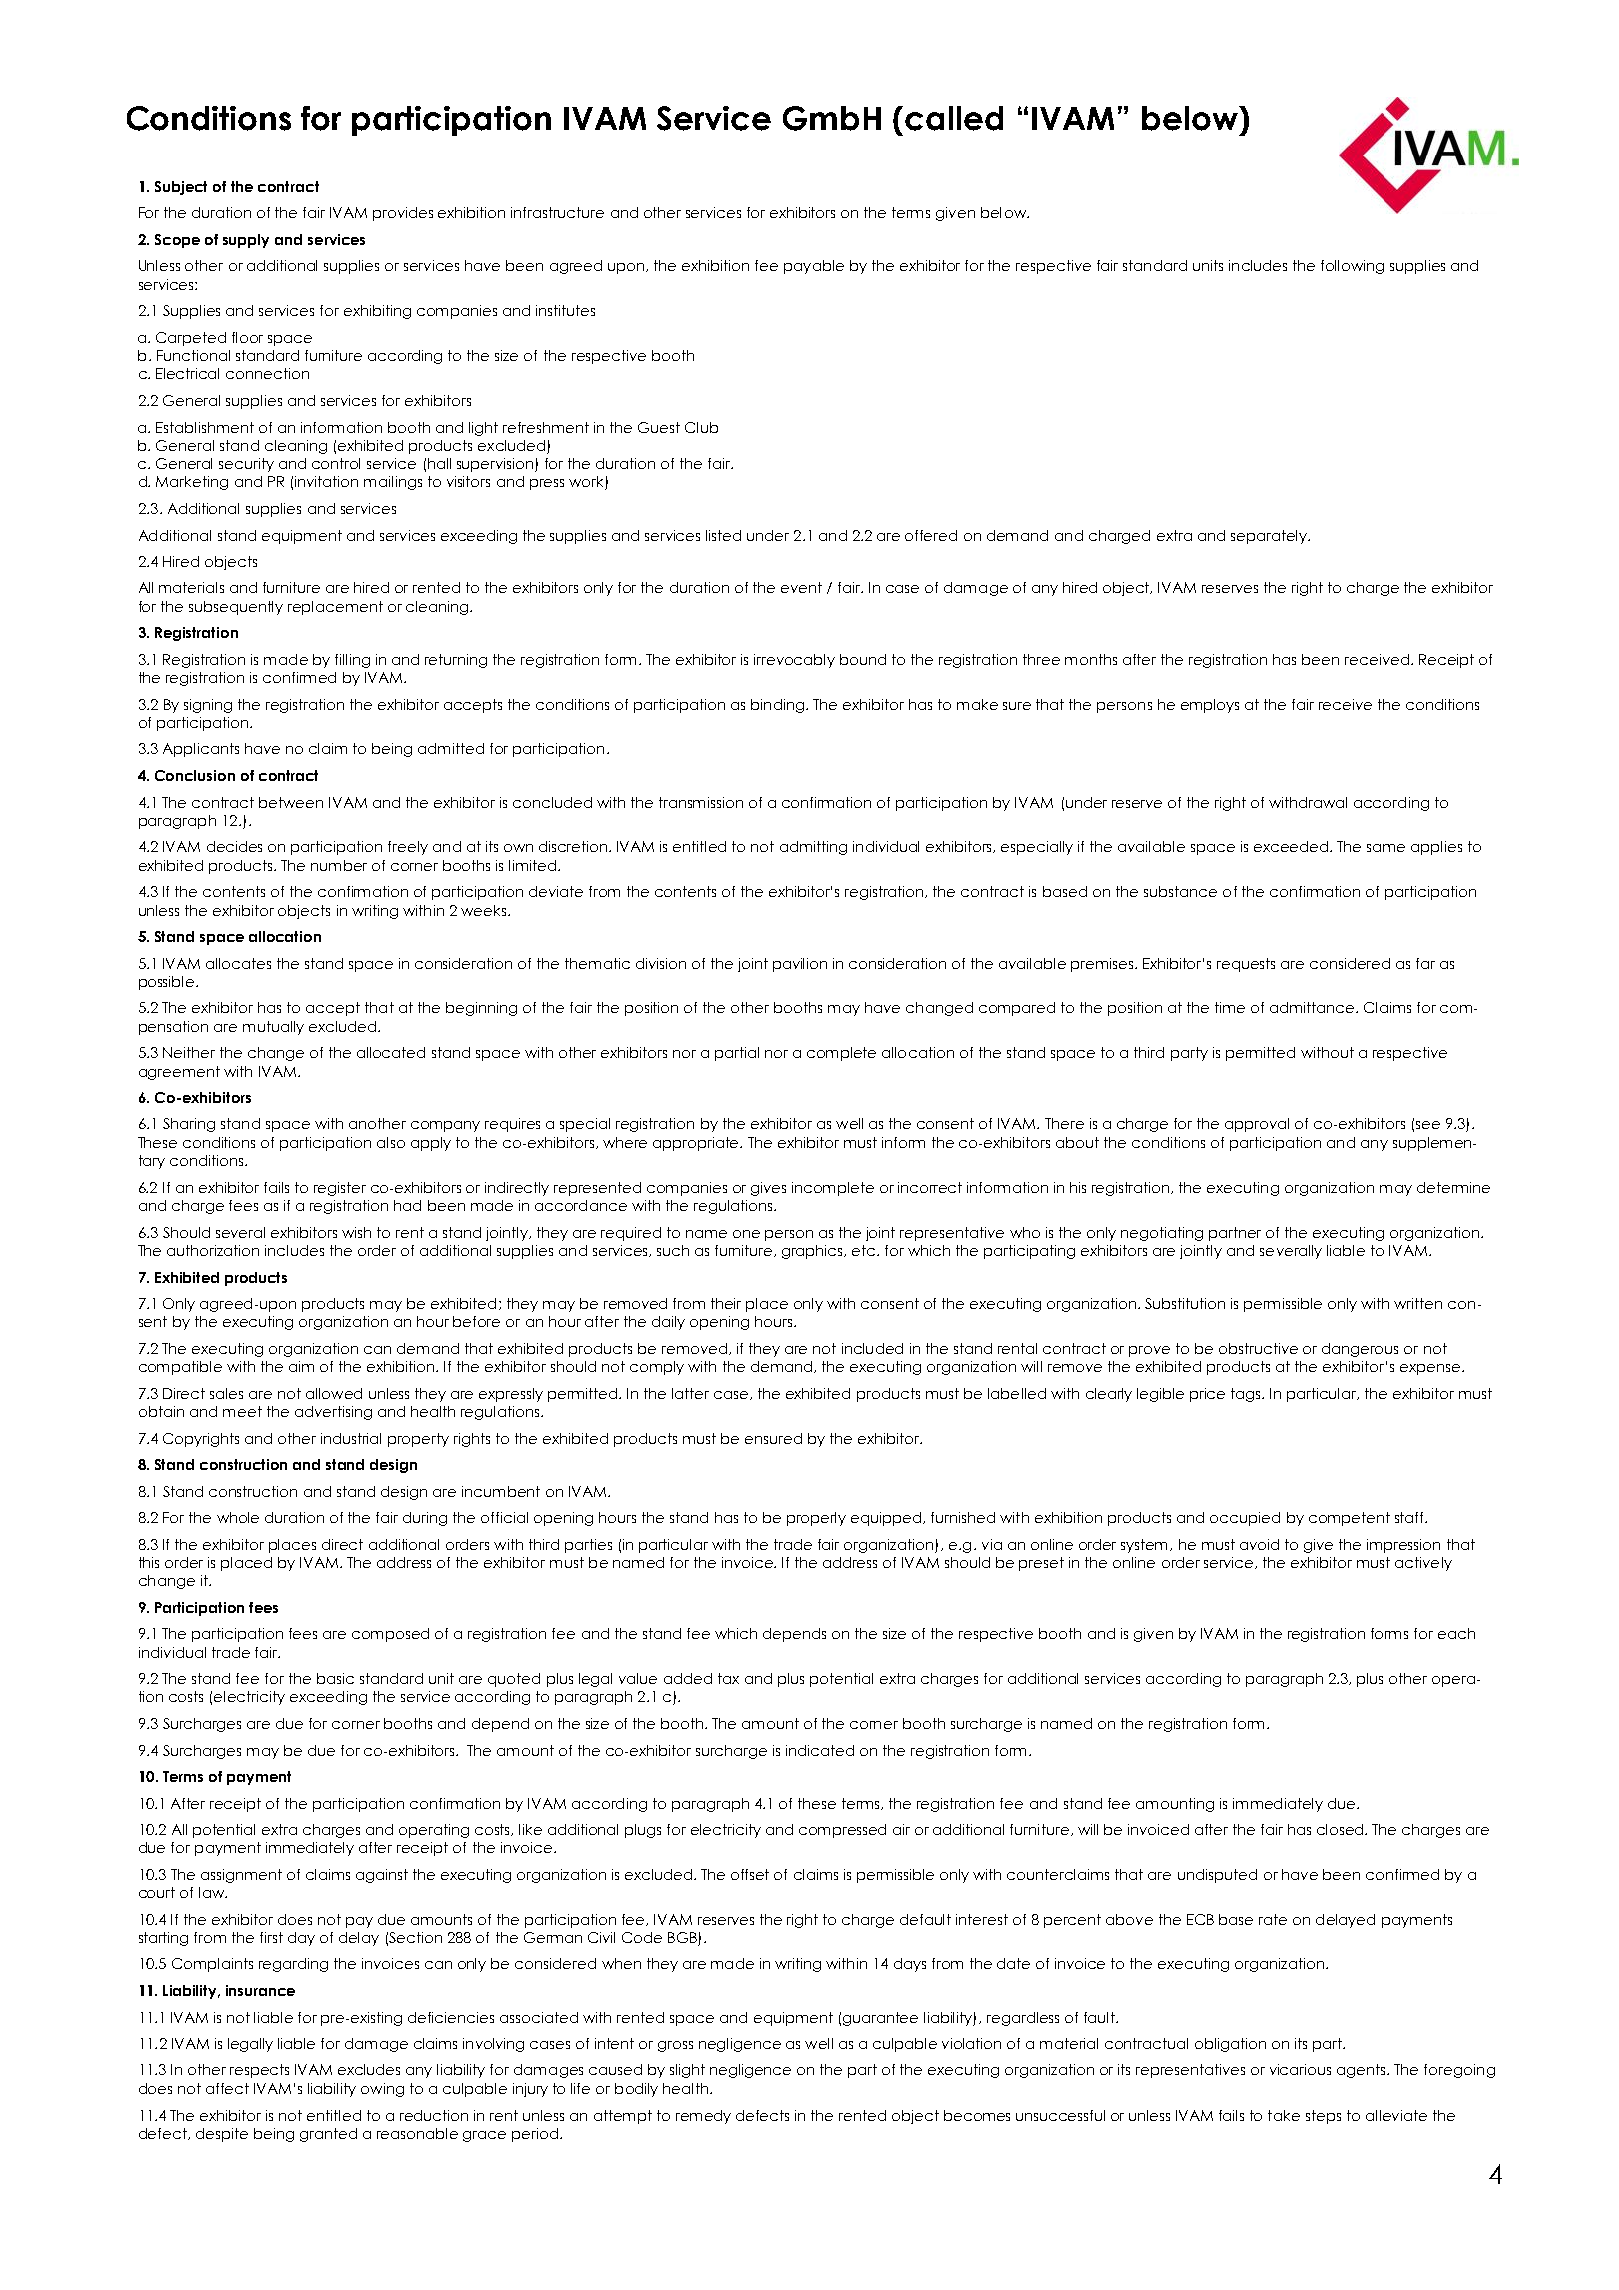 The height and width of the screenshot is (2290, 1619). Describe the element at coordinates (813, 848) in the screenshot. I see `admitting` at that location.
